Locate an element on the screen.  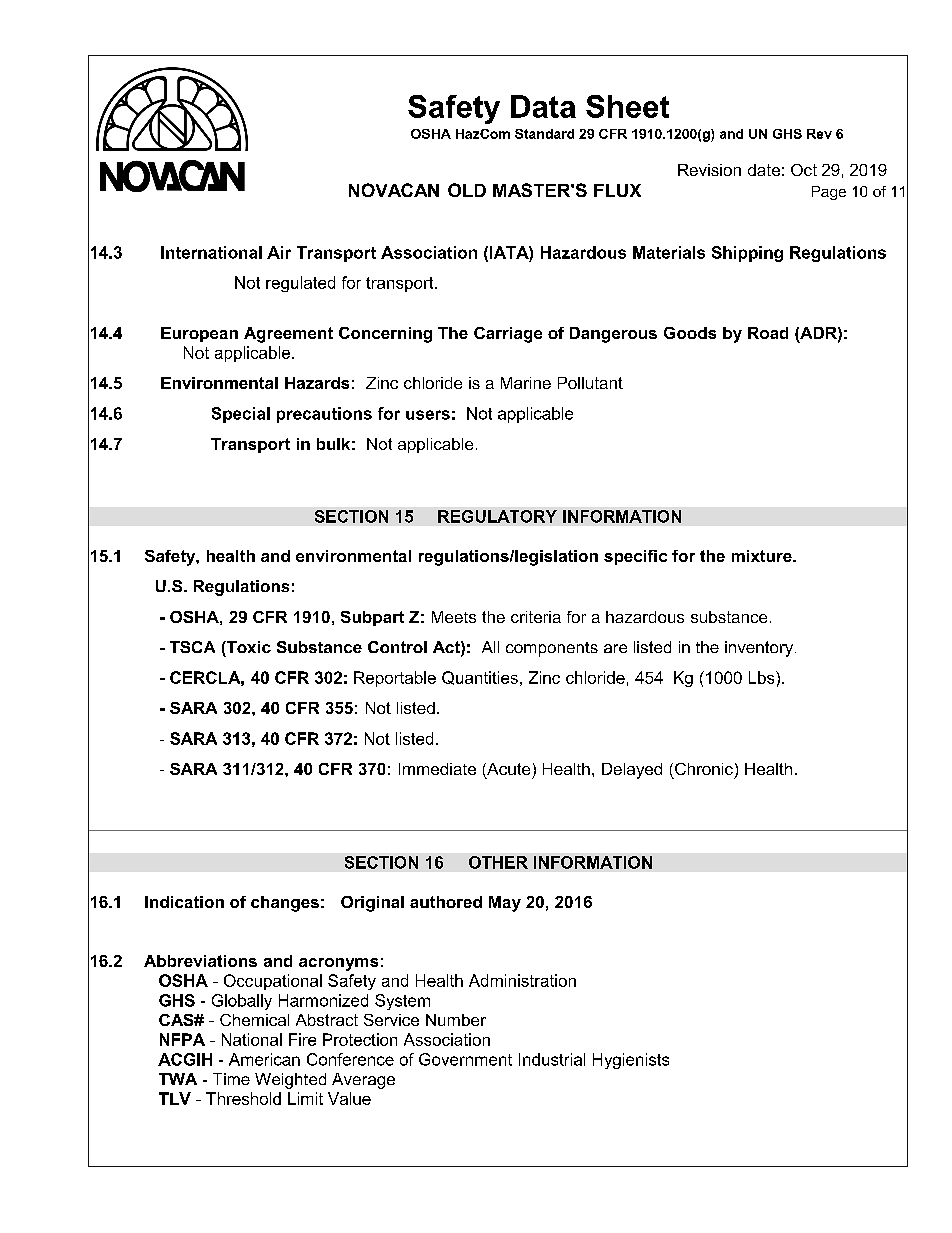
date is located at coordinates (764, 170).
